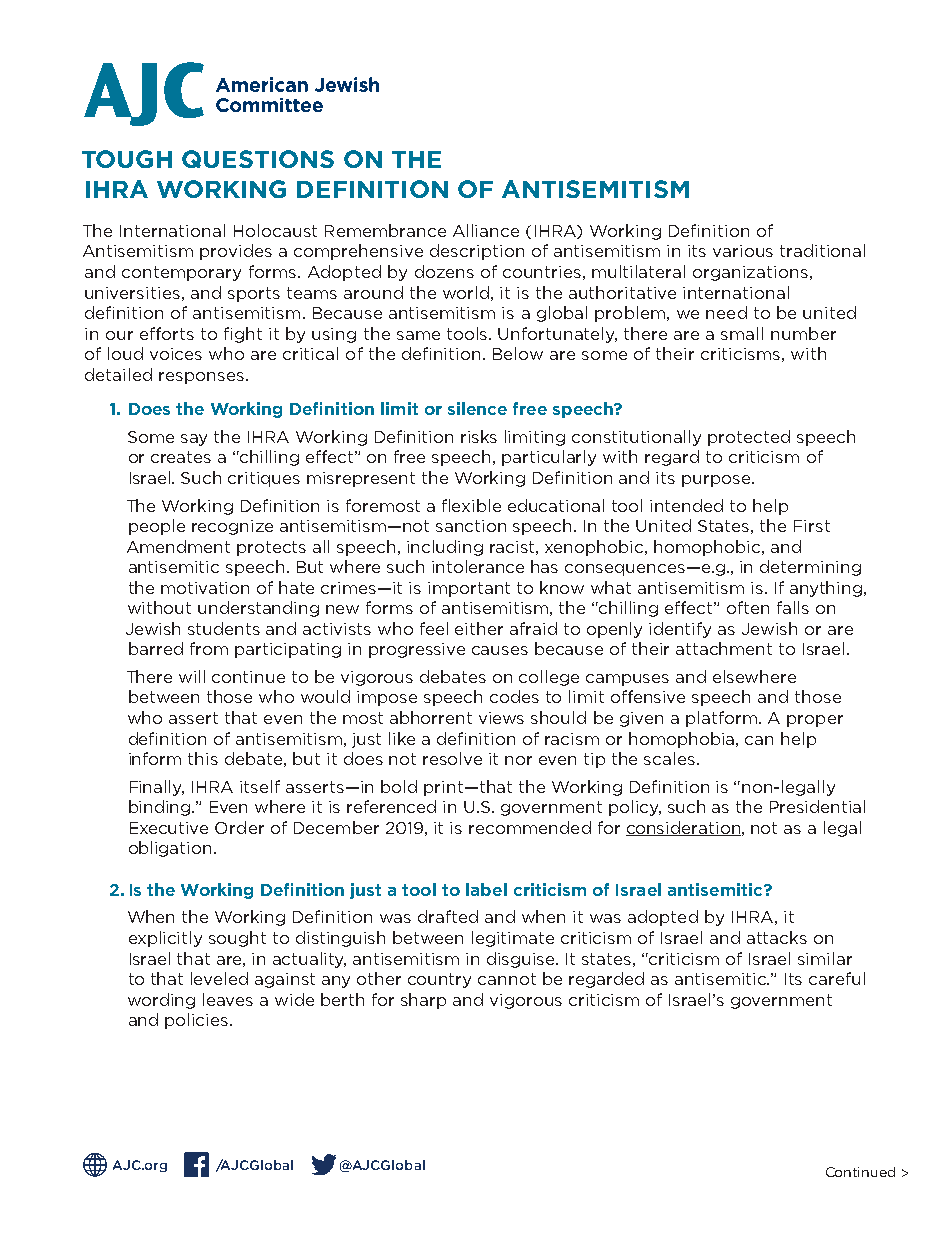 Image resolution: width=952 pixels, height=1233 pixels. What do you see at coordinates (228, 999) in the document?
I see `leaves` at bounding box center [228, 999].
